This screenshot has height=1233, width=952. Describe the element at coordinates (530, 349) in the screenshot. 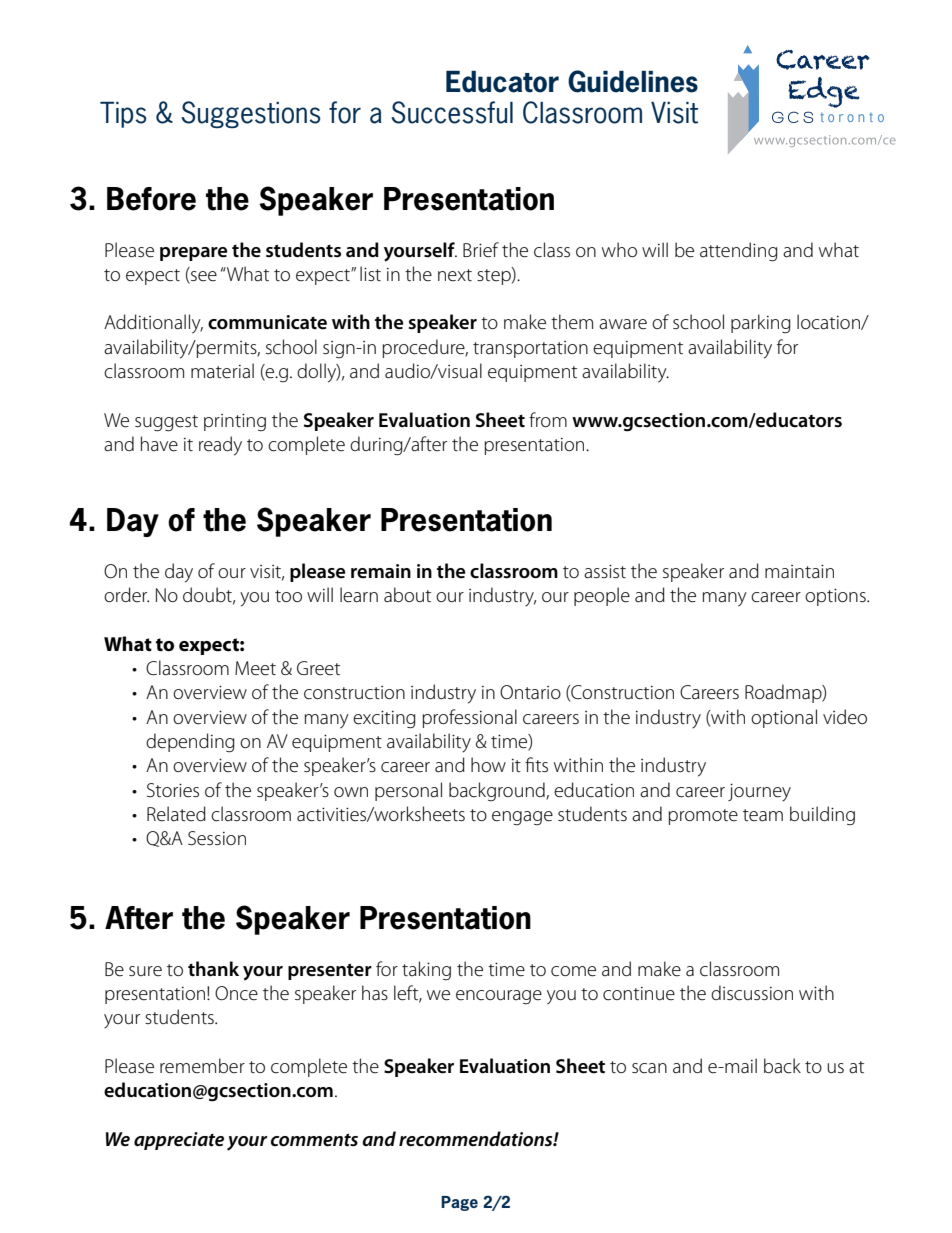

I see `transportation` at that location.
